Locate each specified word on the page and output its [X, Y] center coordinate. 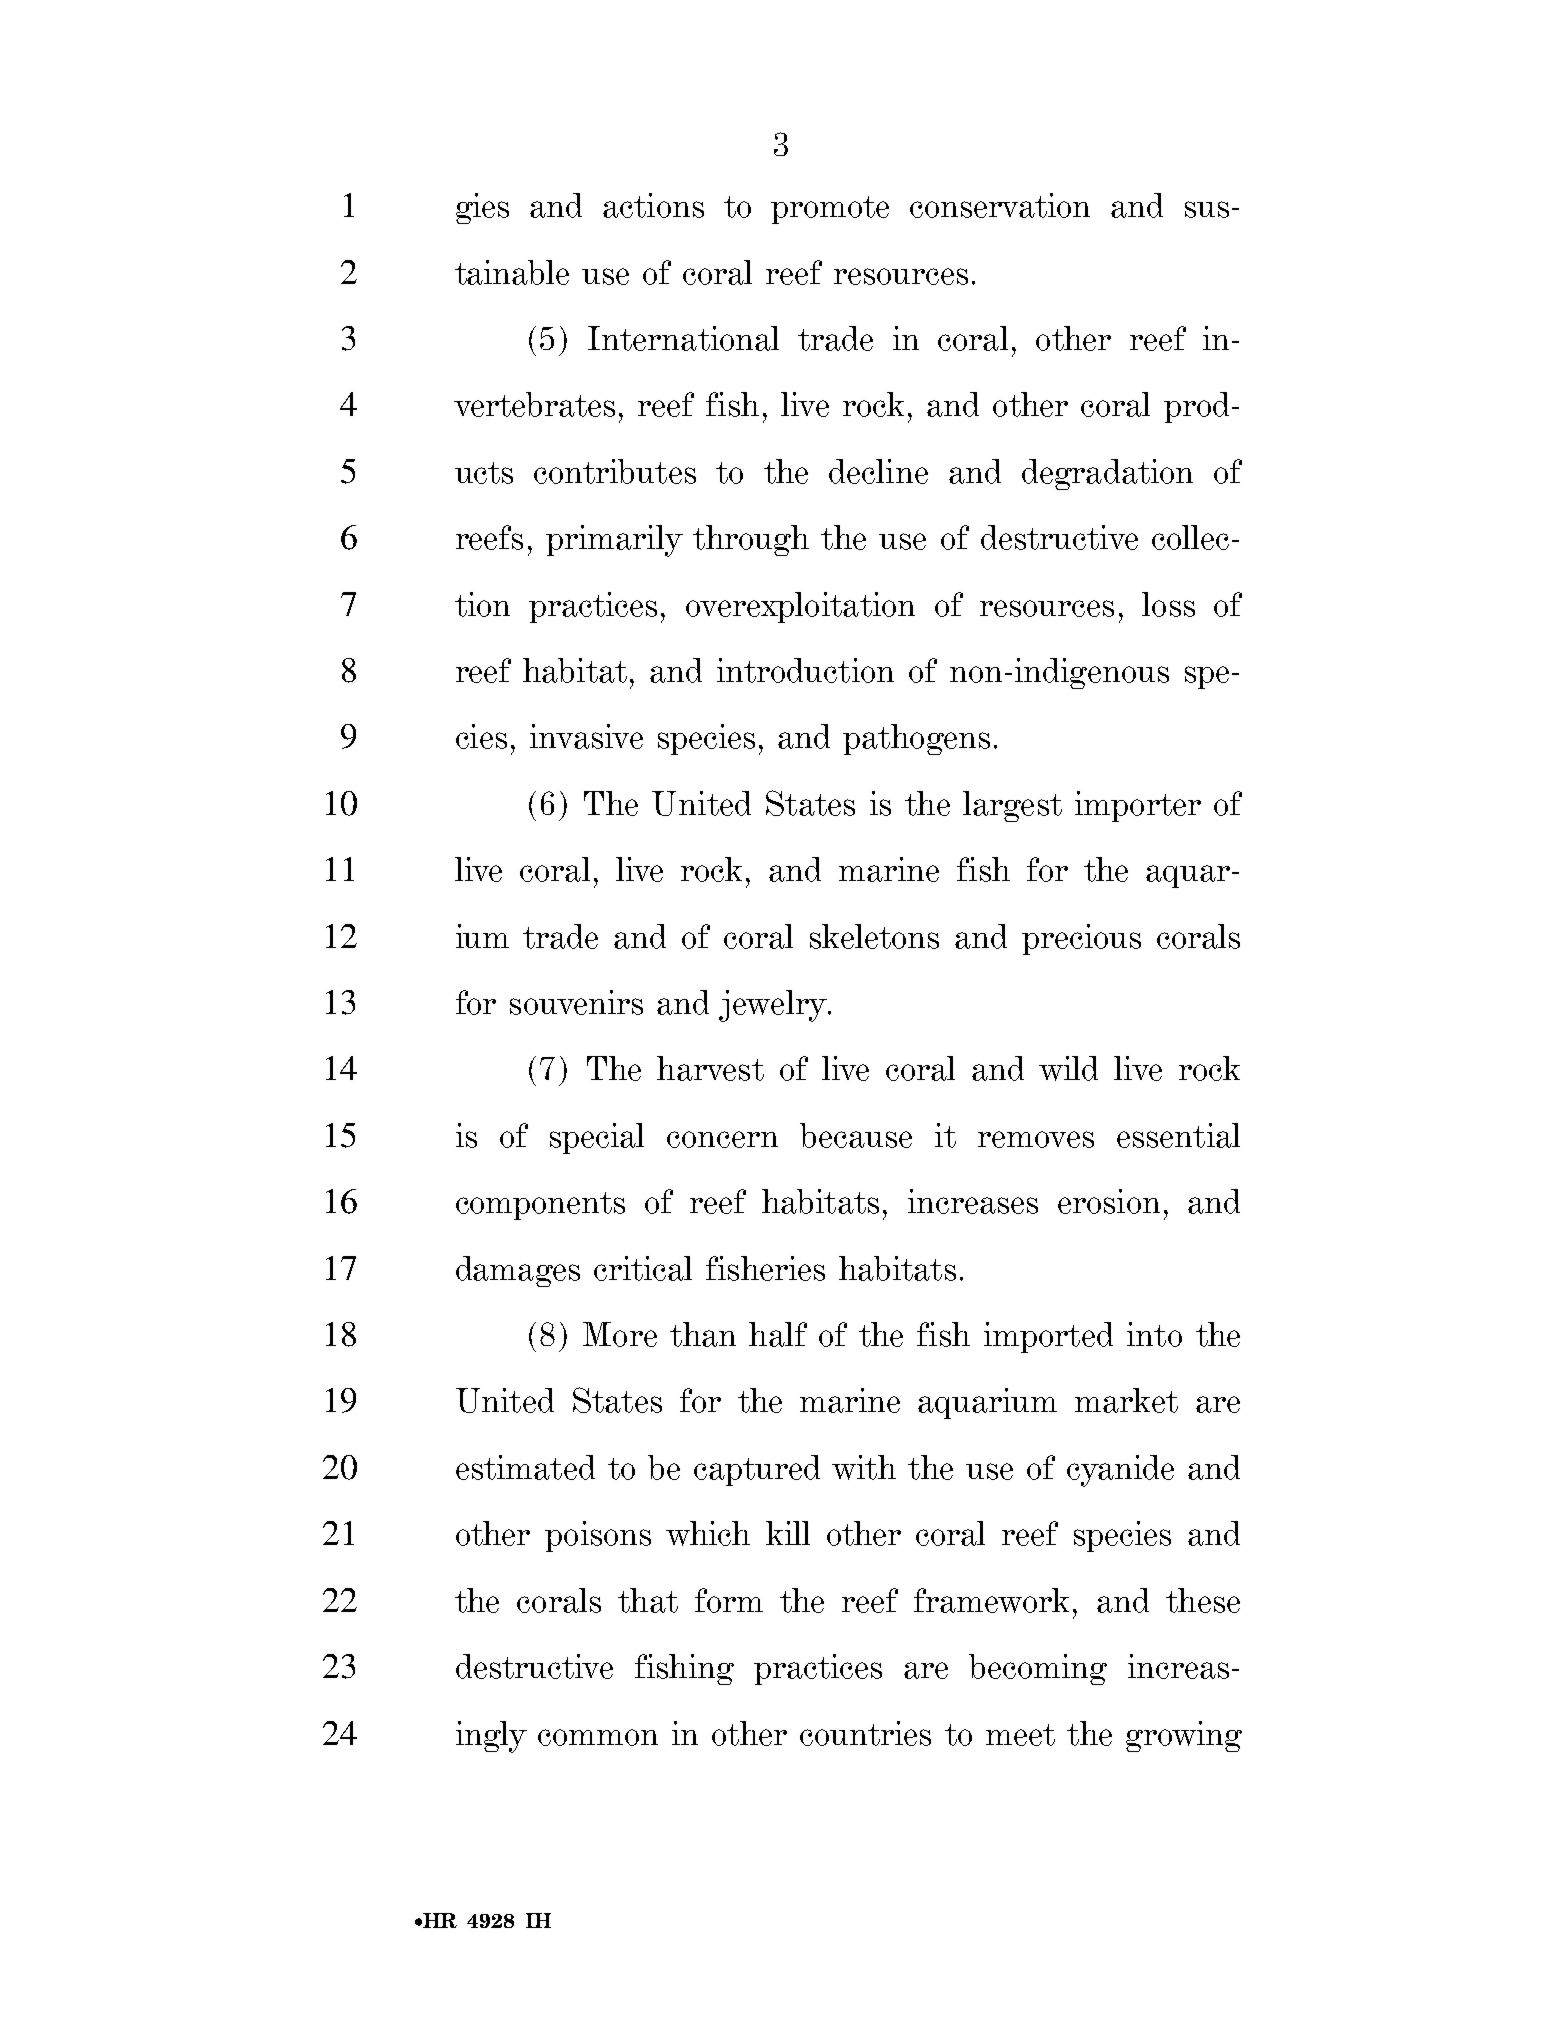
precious [1081, 939]
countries [865, 1733]
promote [830, 210]
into [1154, 1334]
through [751, 540]
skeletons [874, 936]
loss [1168, 604]
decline [878, 471]
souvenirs [576, 1002]
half [778, 1334]
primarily [614, 541]
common [598, 1737]
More [620, 1334]
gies [482, 208]
